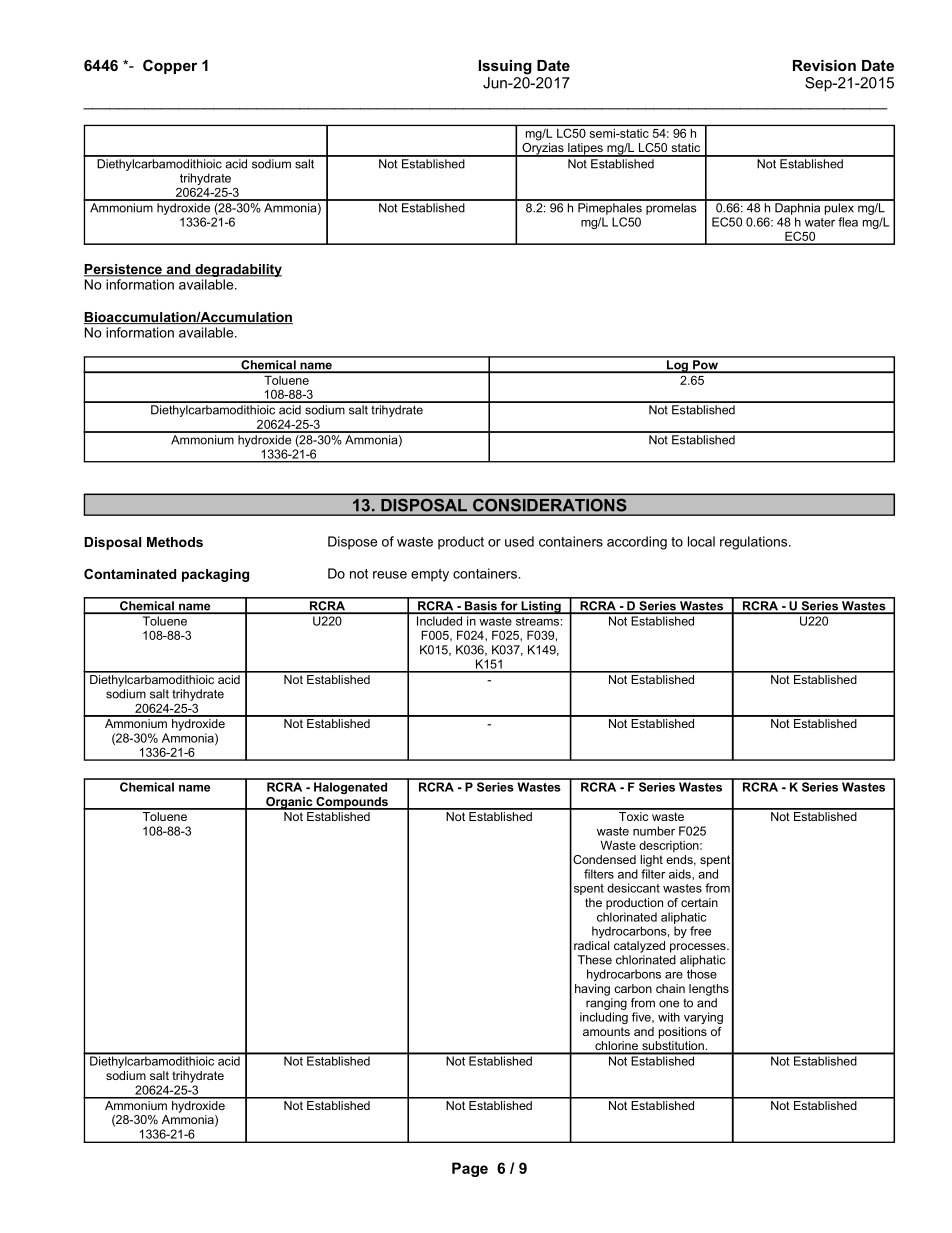 The image size is (952, 1233). What do you see at coordinates (755, 543) in the page?
I see `regulations` at bounding box center [755, 543].
